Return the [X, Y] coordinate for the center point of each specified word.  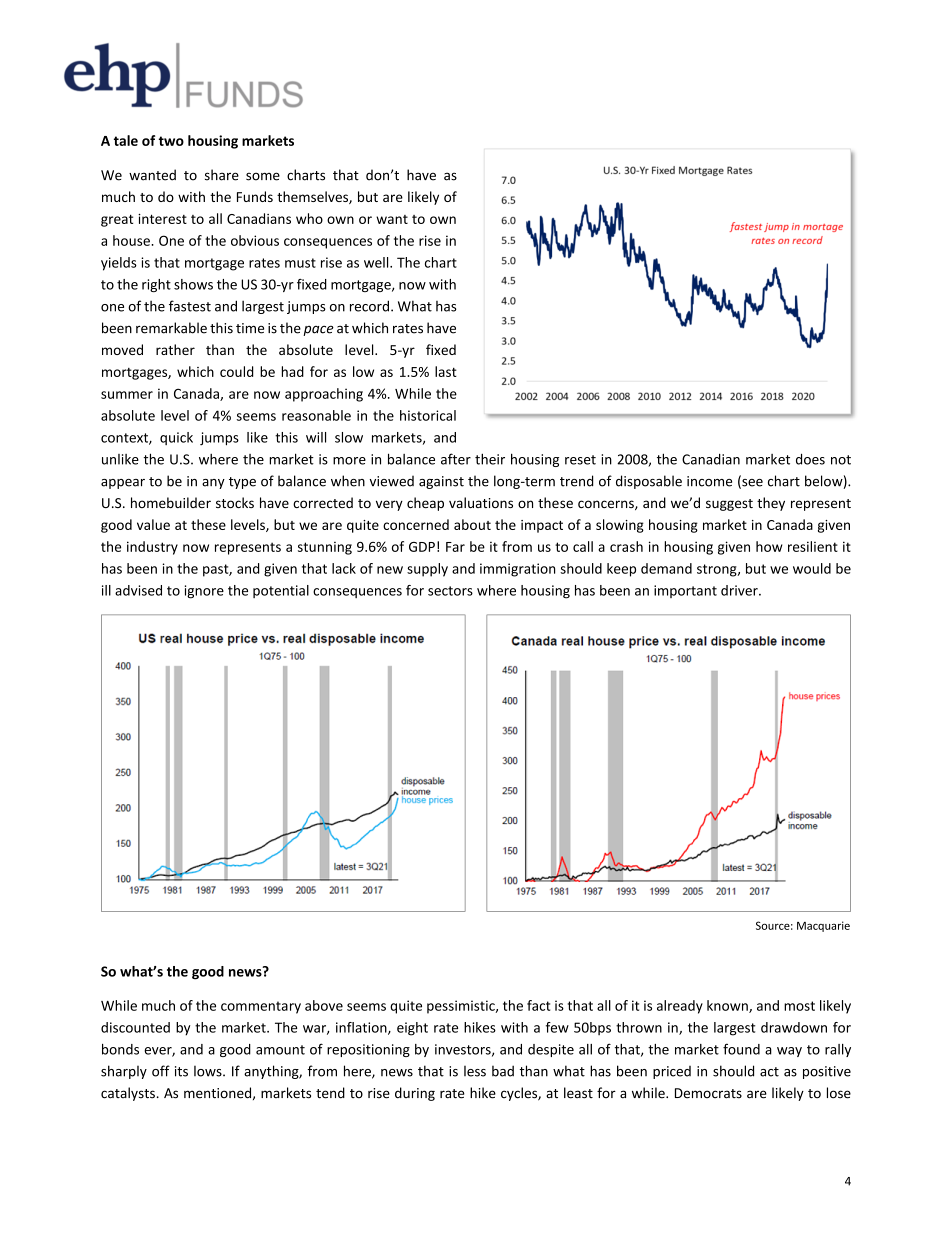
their [490, 459]
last [446, 371]
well [377, 262]
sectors [450, 591]
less [475, 1071]
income [709, 481]
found [741, 1049]
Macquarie [823, 926]
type [242, 483]
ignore [204, 592]
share [222, 175]
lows [209, 1071]
